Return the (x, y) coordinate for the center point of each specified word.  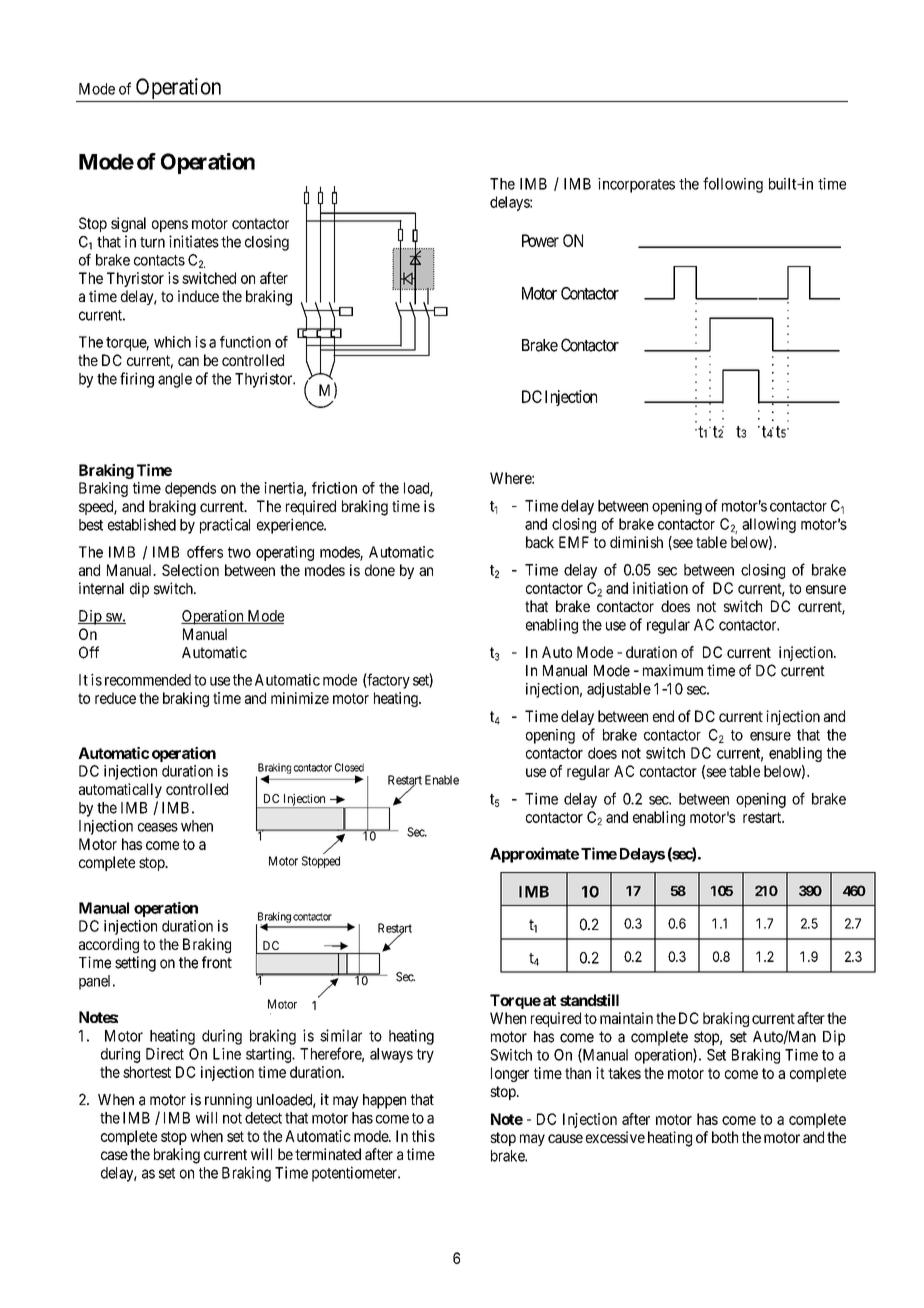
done (380, 570)
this (423, 1136)
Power (540, 240)
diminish (636, 542)
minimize (300, 698)
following (733, 185)
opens (170, 226)
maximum (673, 670)
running (228, 1101)
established (142, 524)
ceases (158, 827)
